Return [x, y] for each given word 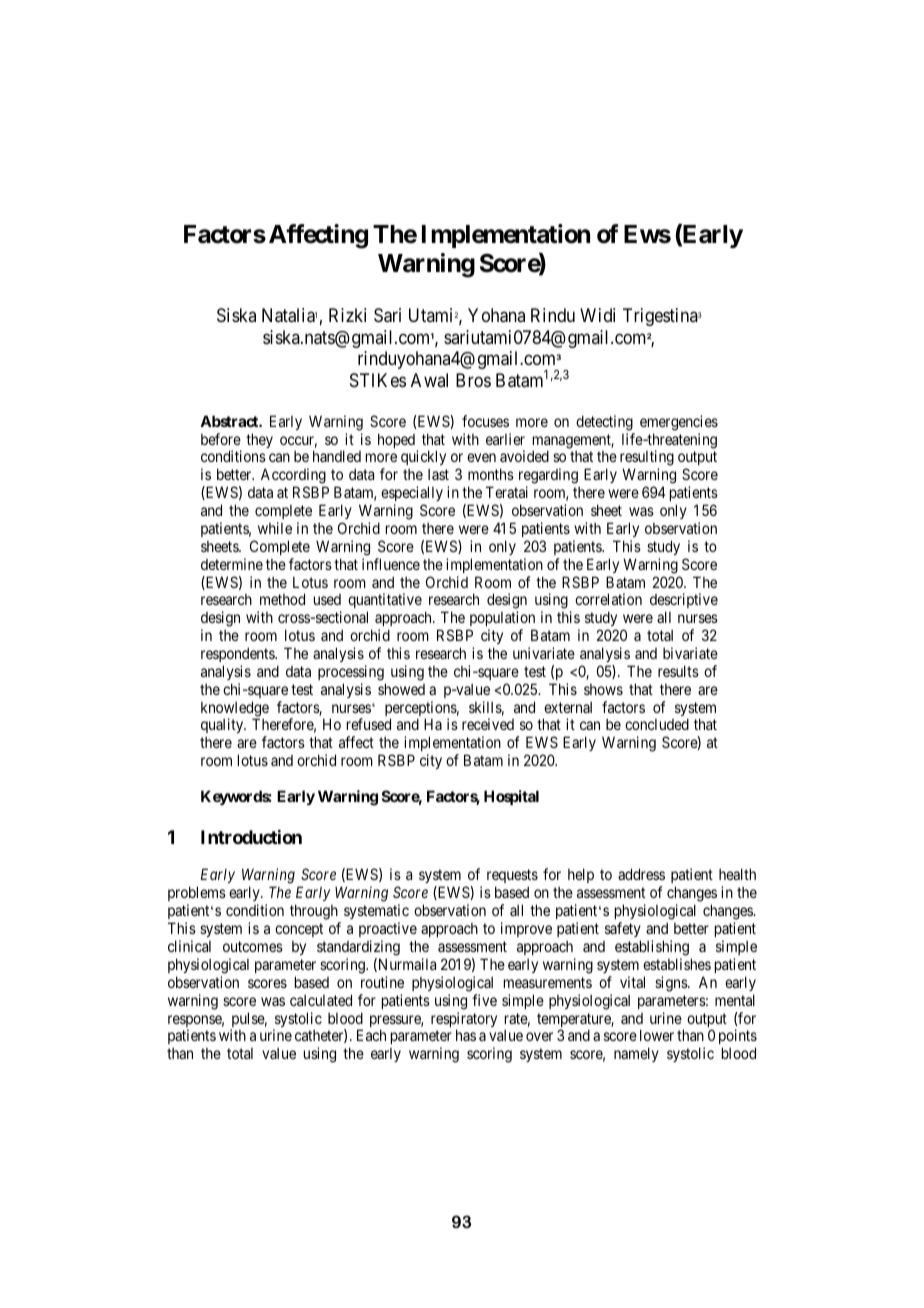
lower [657, 1035]
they [259, 440]
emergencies [679, 423]
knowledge [235, 710]
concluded [657, 724]
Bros [473, 380]
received [488, 724]
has [466, 1035]
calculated [321, 1000]
